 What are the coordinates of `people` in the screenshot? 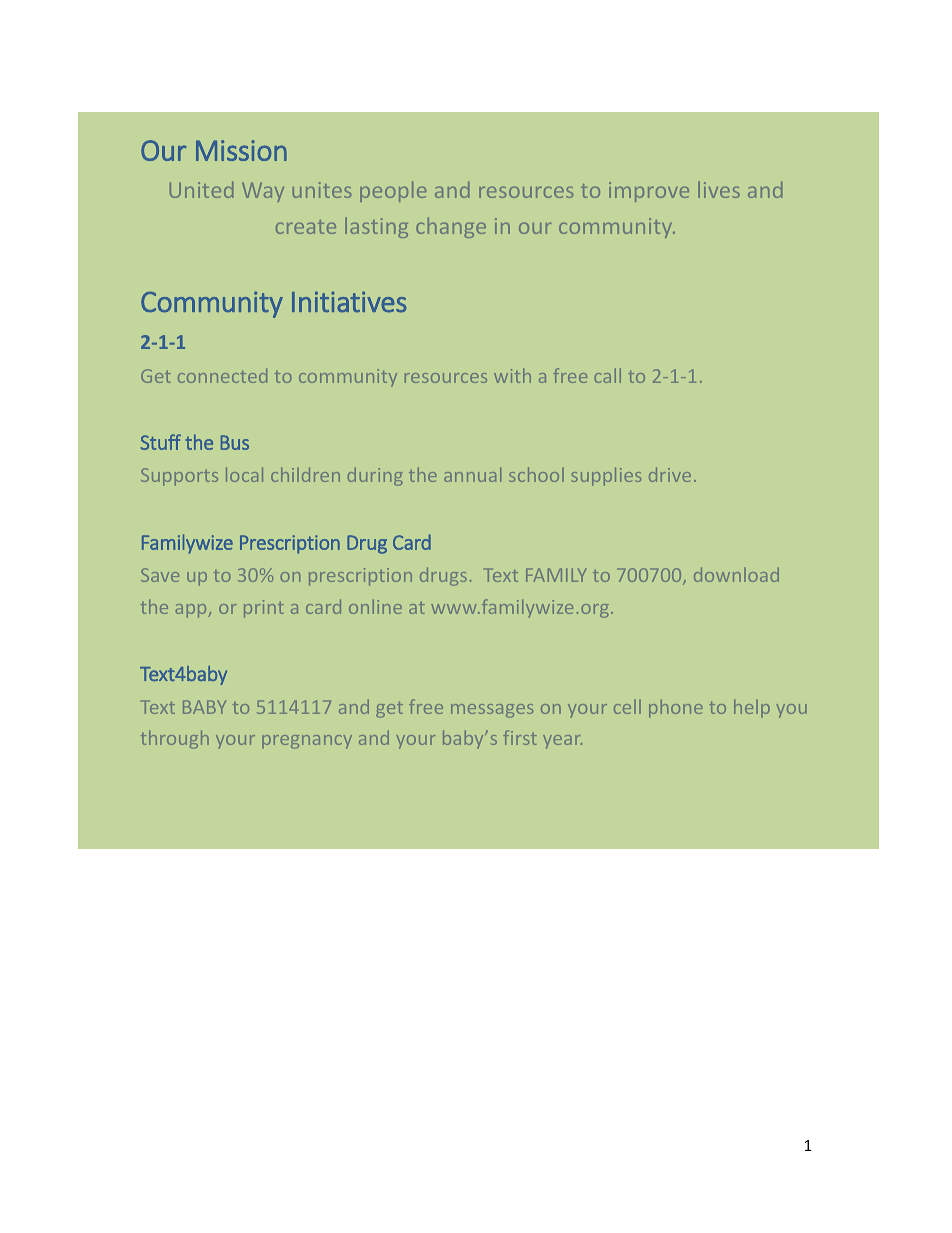 It's located at (393, 191).
